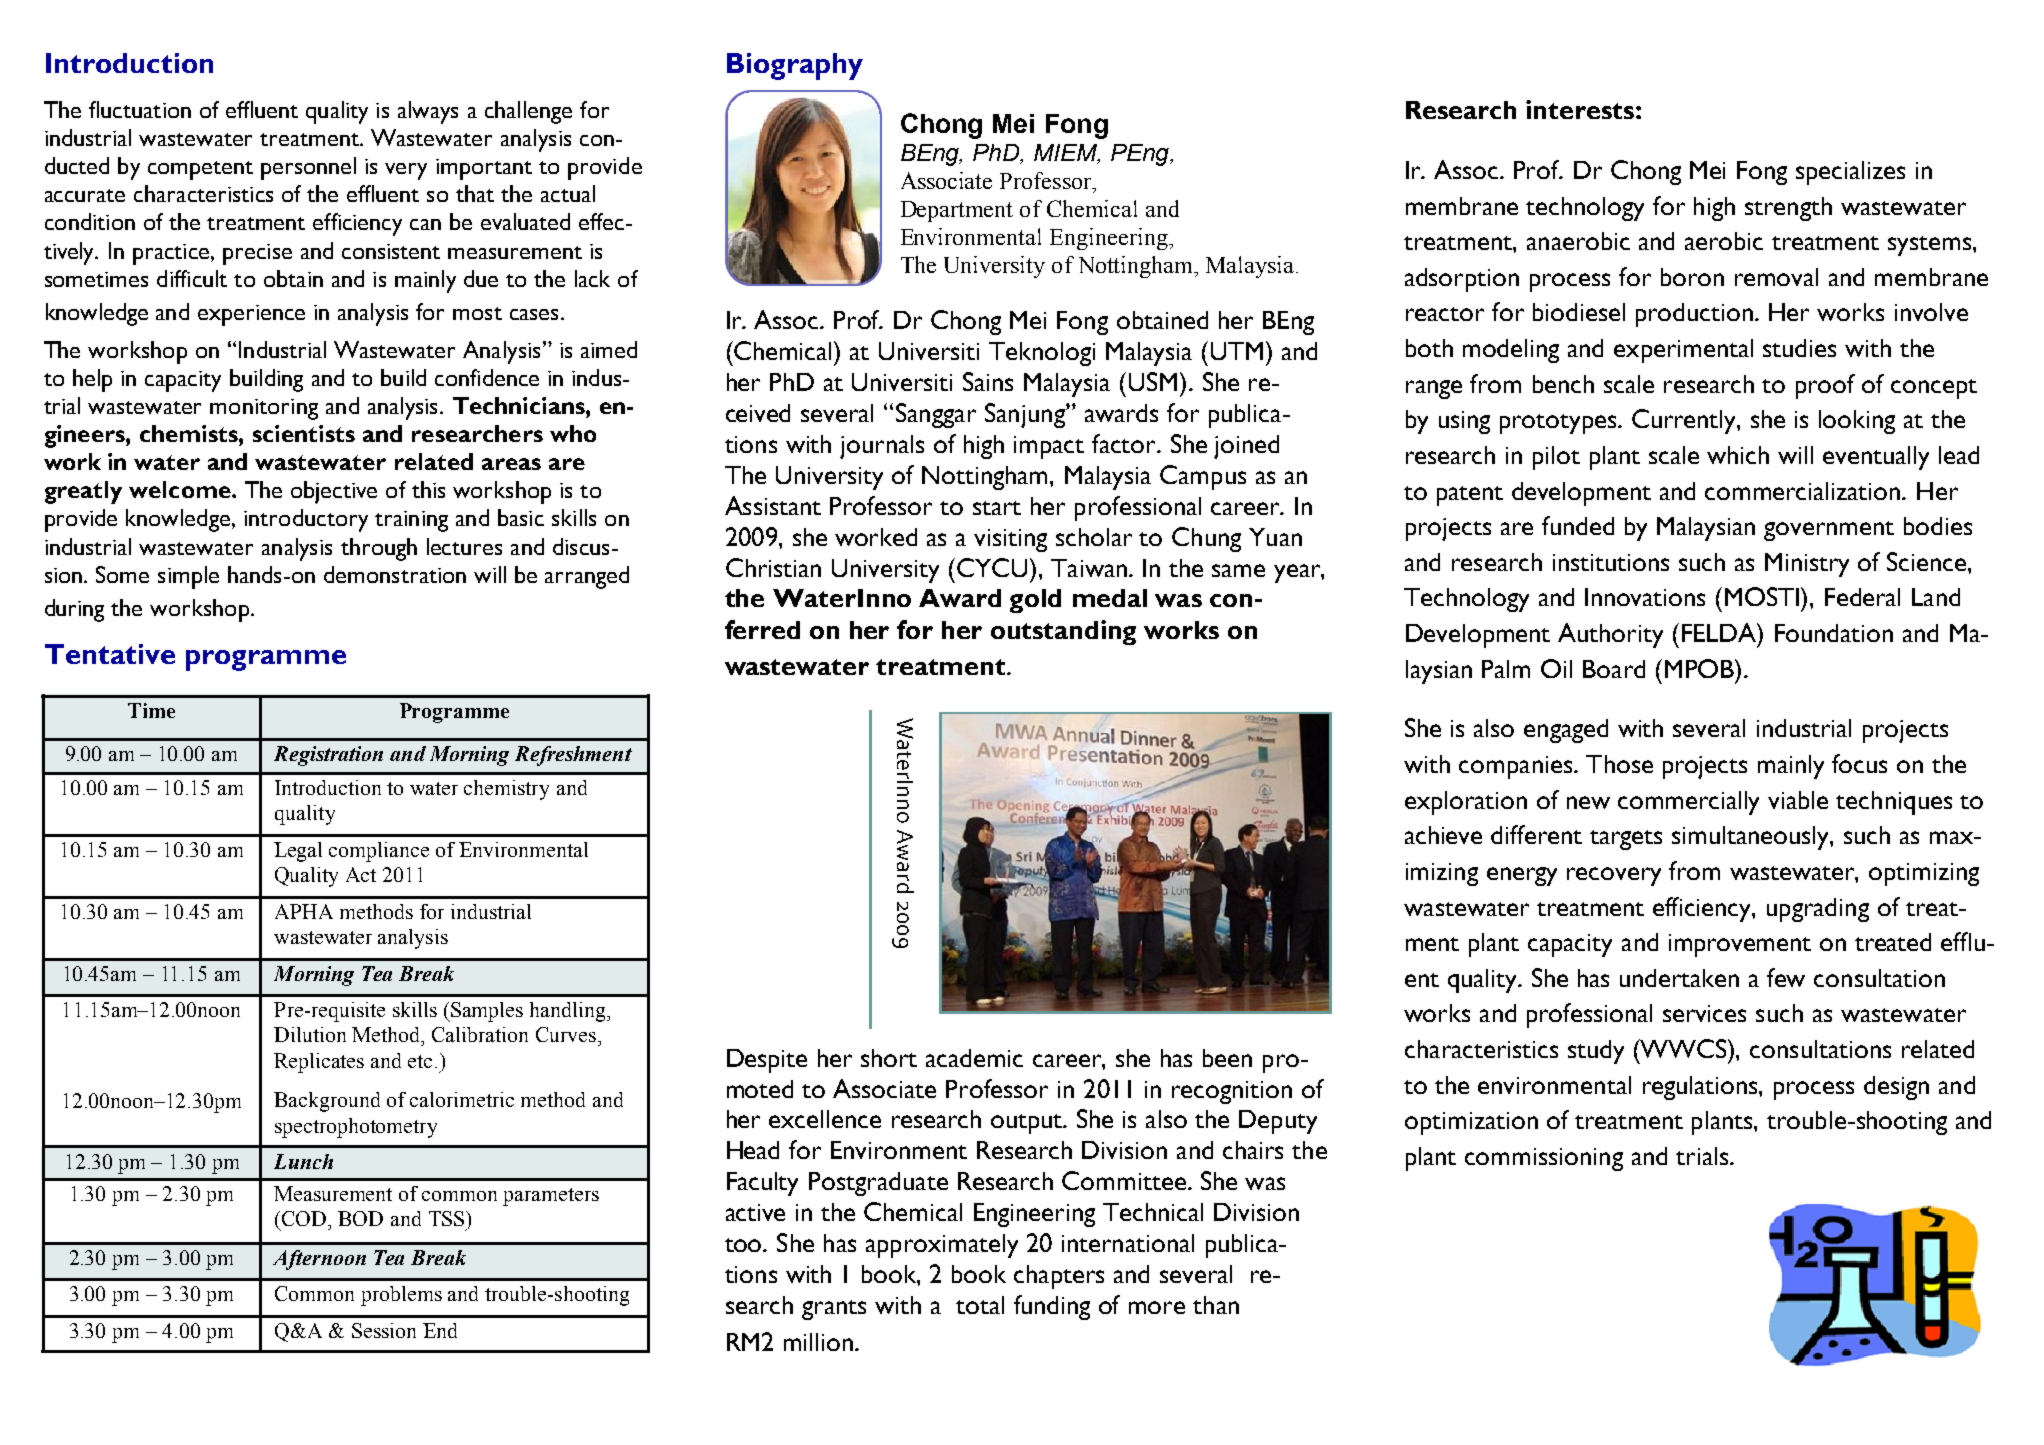  Describe the element at coordinates (1580, 109) in the image. I see `interests` at that location.
